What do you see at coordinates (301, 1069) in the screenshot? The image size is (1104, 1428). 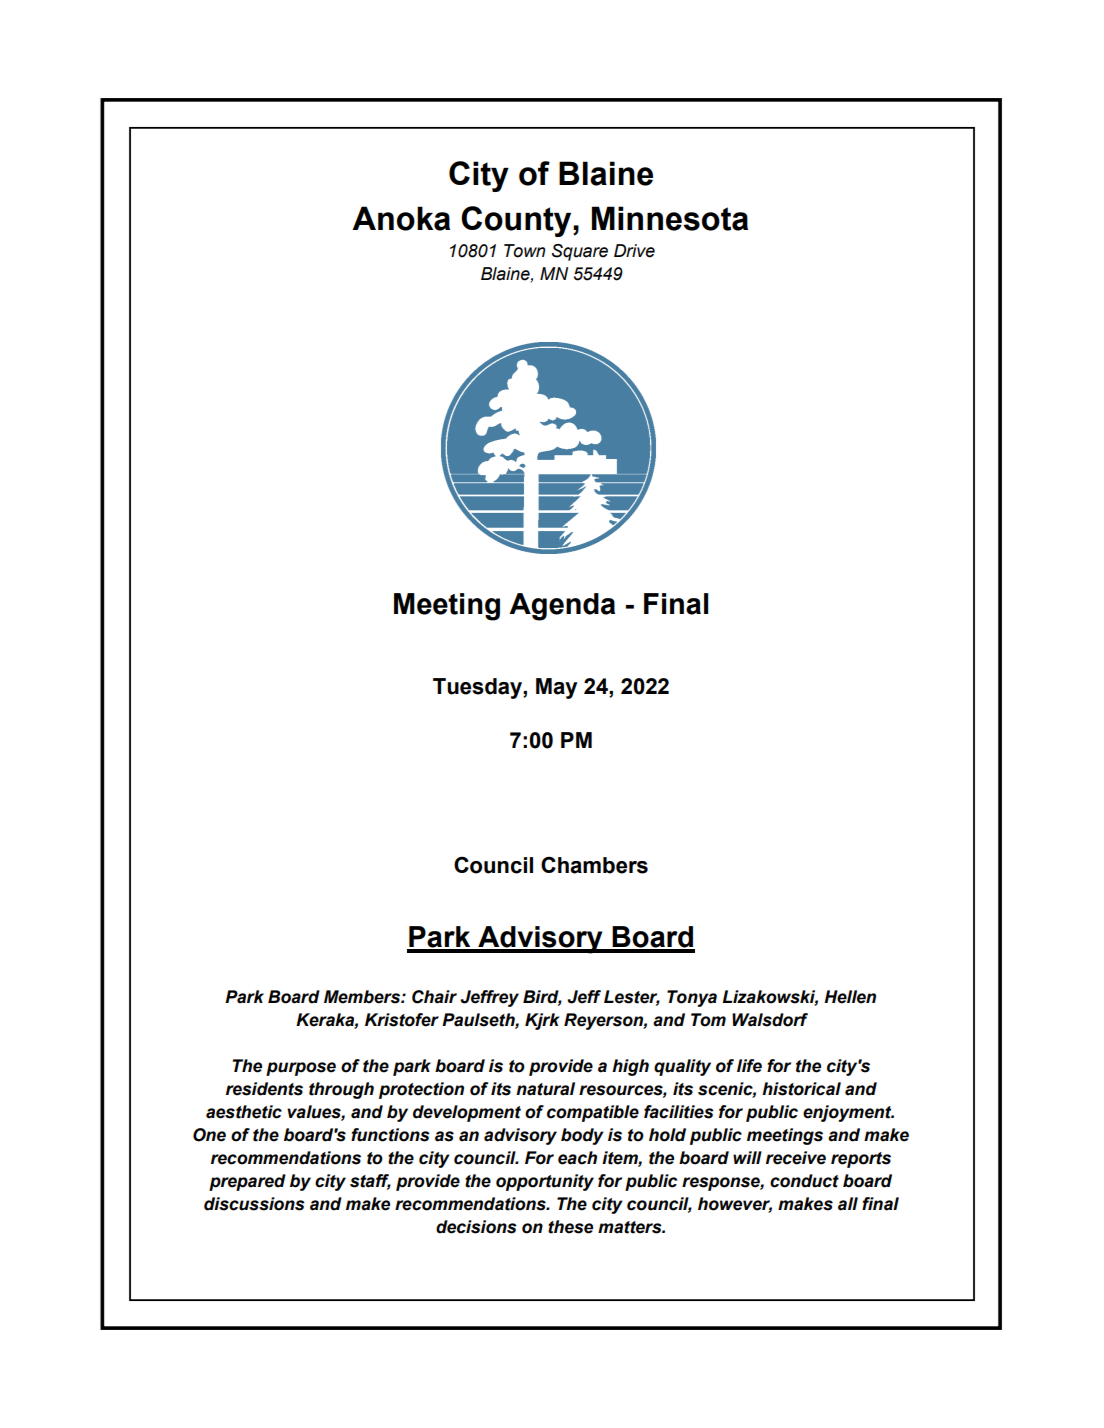 I see `purpose` at bounding box center [301, 1069].
